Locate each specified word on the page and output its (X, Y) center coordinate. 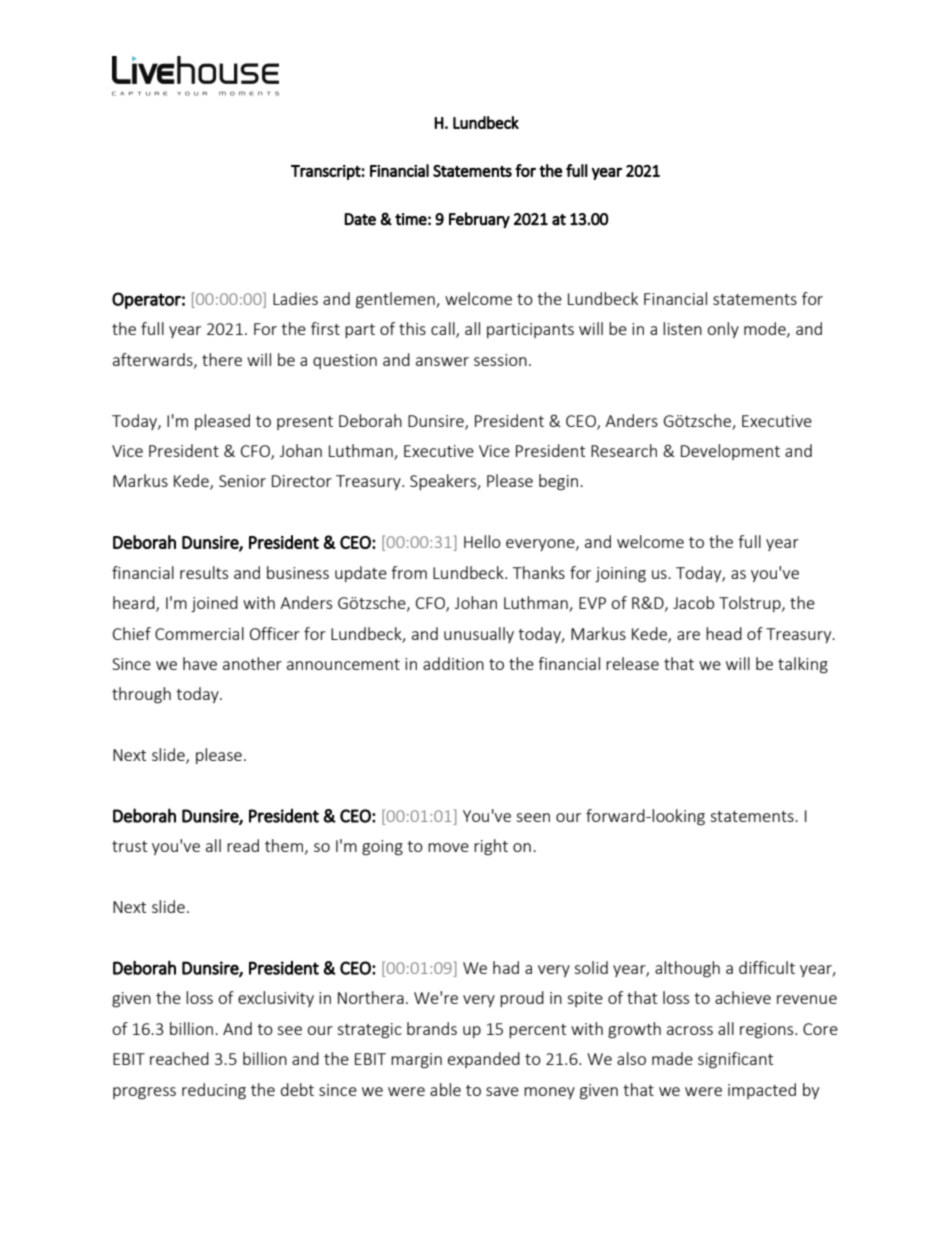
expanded (484, 1060)
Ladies (295, 298)
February (479, 220)
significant (735, 1060)
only (723, 330)
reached (179, 1058)
